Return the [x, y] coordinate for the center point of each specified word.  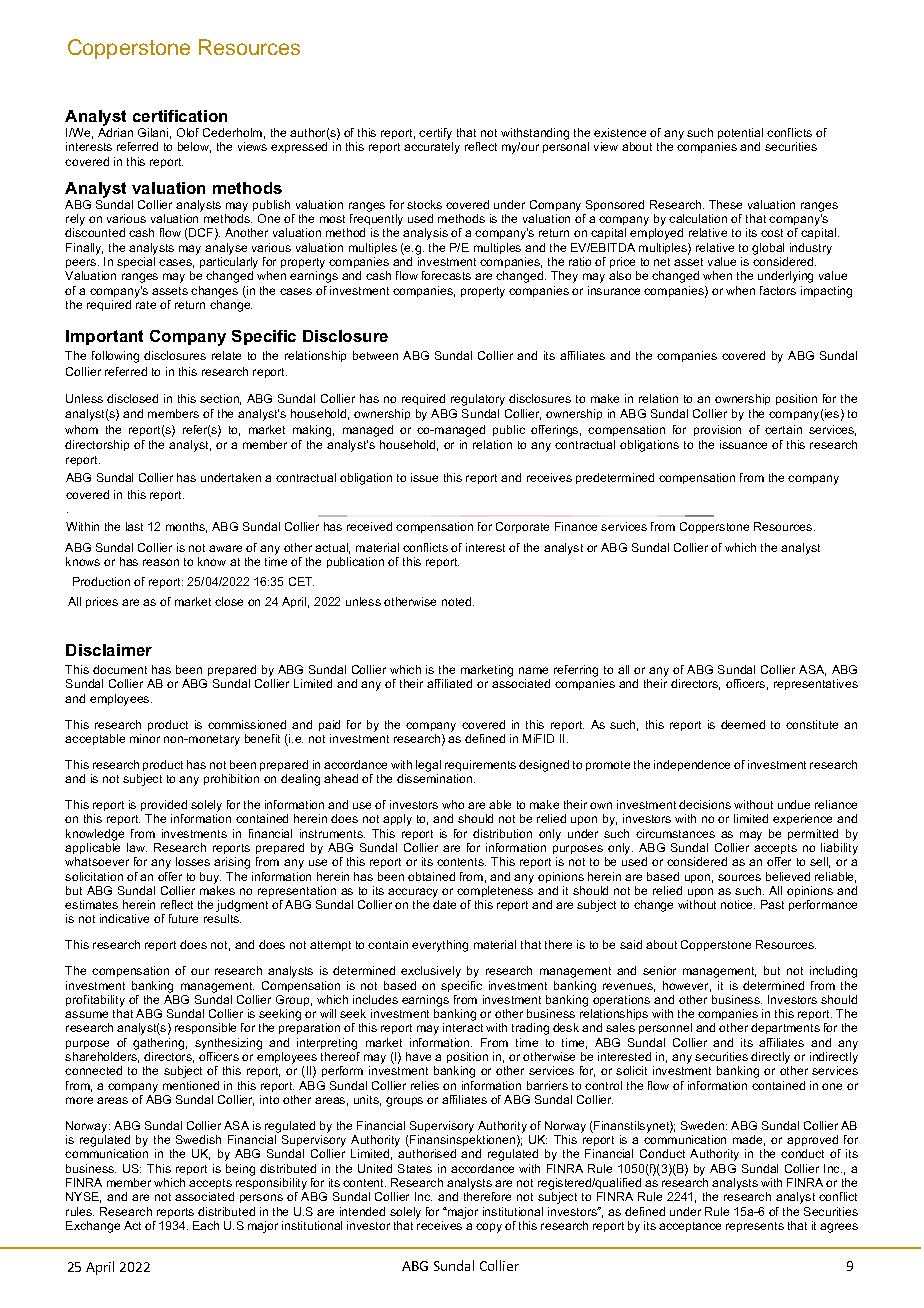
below [194, 147]
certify [436, 135]
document [120, 669]
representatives [816, 684]
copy [489, 1228]
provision [717, 430]
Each [206, 1225]
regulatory [478, 400]
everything [440, 946]
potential [740, 133]
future [183, 918]
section [220, 399]
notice [738, 904]
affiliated [449, 683]
